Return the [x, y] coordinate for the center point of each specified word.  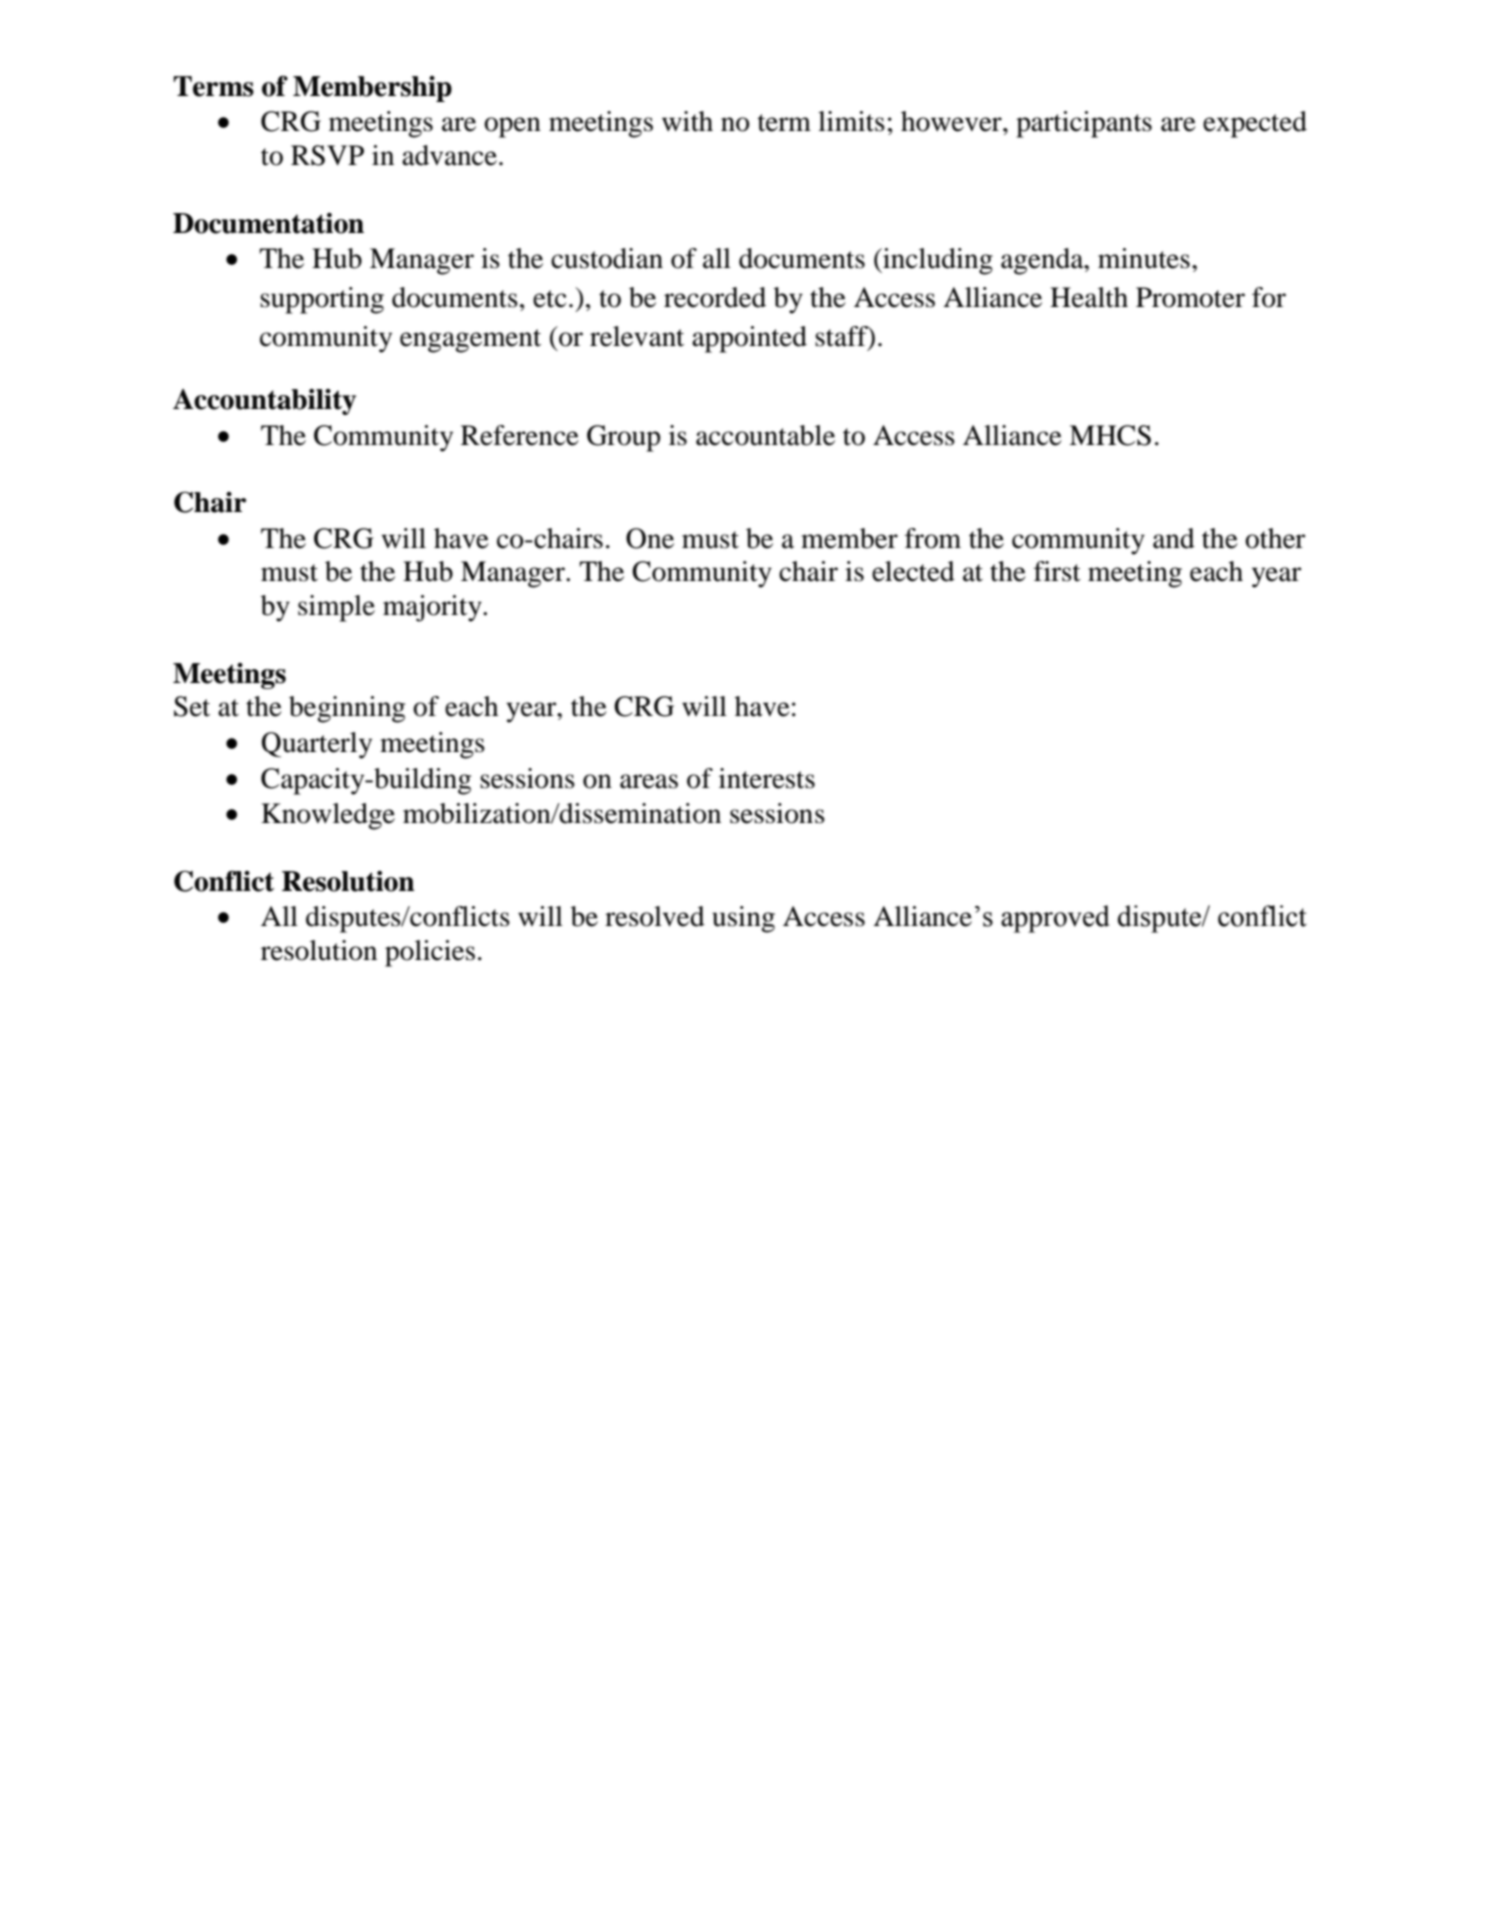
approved [1055, 919]
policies [430, 953]
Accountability [264, 402]
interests [767, 778]
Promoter [1190, 297]
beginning [347, 709]
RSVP [327, 155]
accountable [765, 435]
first [1057, 571]
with [687, 121]
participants [1084, 124]
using [743, 919]
